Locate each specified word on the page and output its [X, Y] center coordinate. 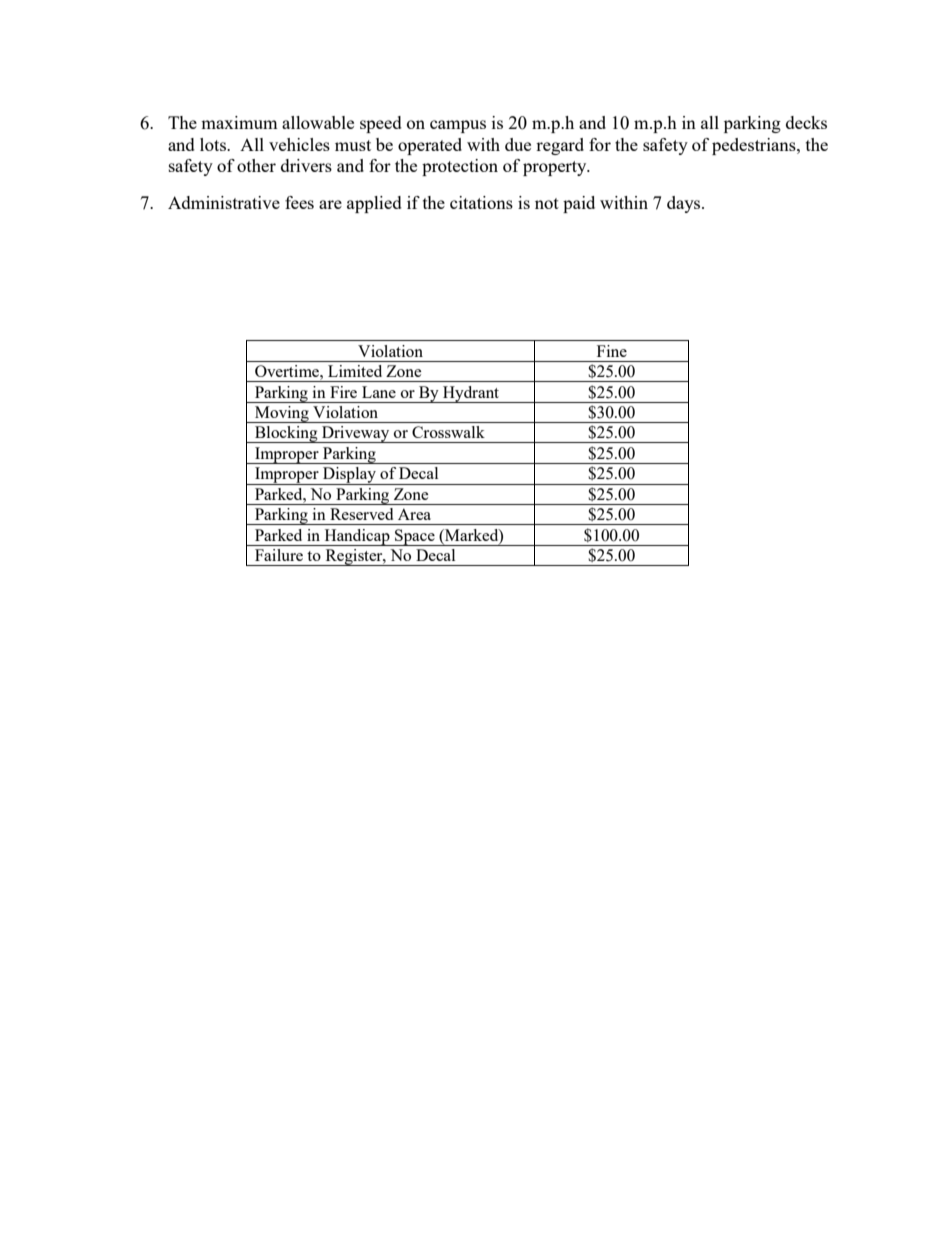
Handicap [357, 537]
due [518, 144]
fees [299, 202]
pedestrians [755, 146]
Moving [282, 414]
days [685, 204]
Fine [612, 351]
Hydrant [471, 394]
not [547, 203]
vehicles [299, 144]
